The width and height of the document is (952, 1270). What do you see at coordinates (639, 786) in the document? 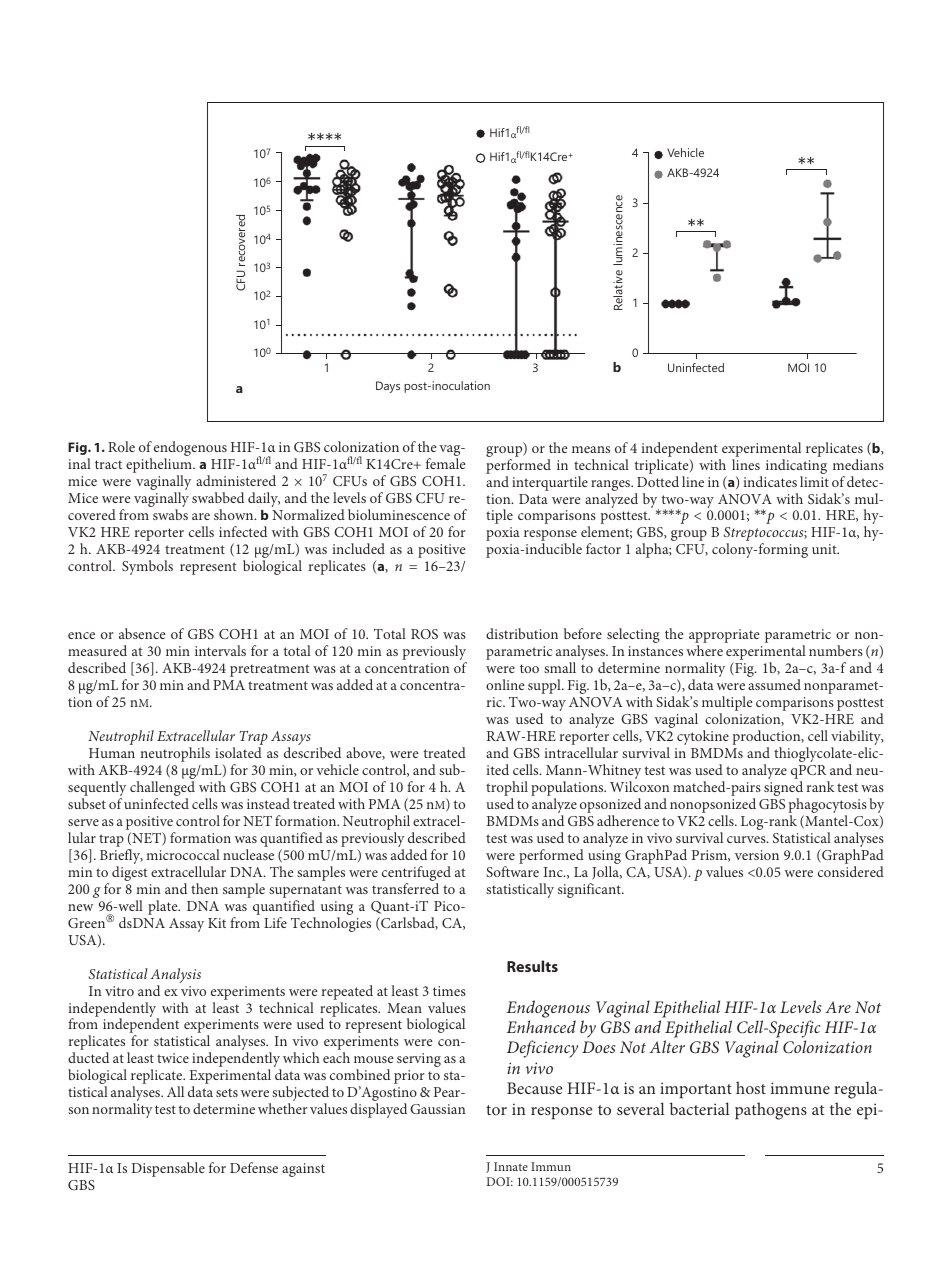
I see `Wilcoxon` at bounding box center [639, 786].
